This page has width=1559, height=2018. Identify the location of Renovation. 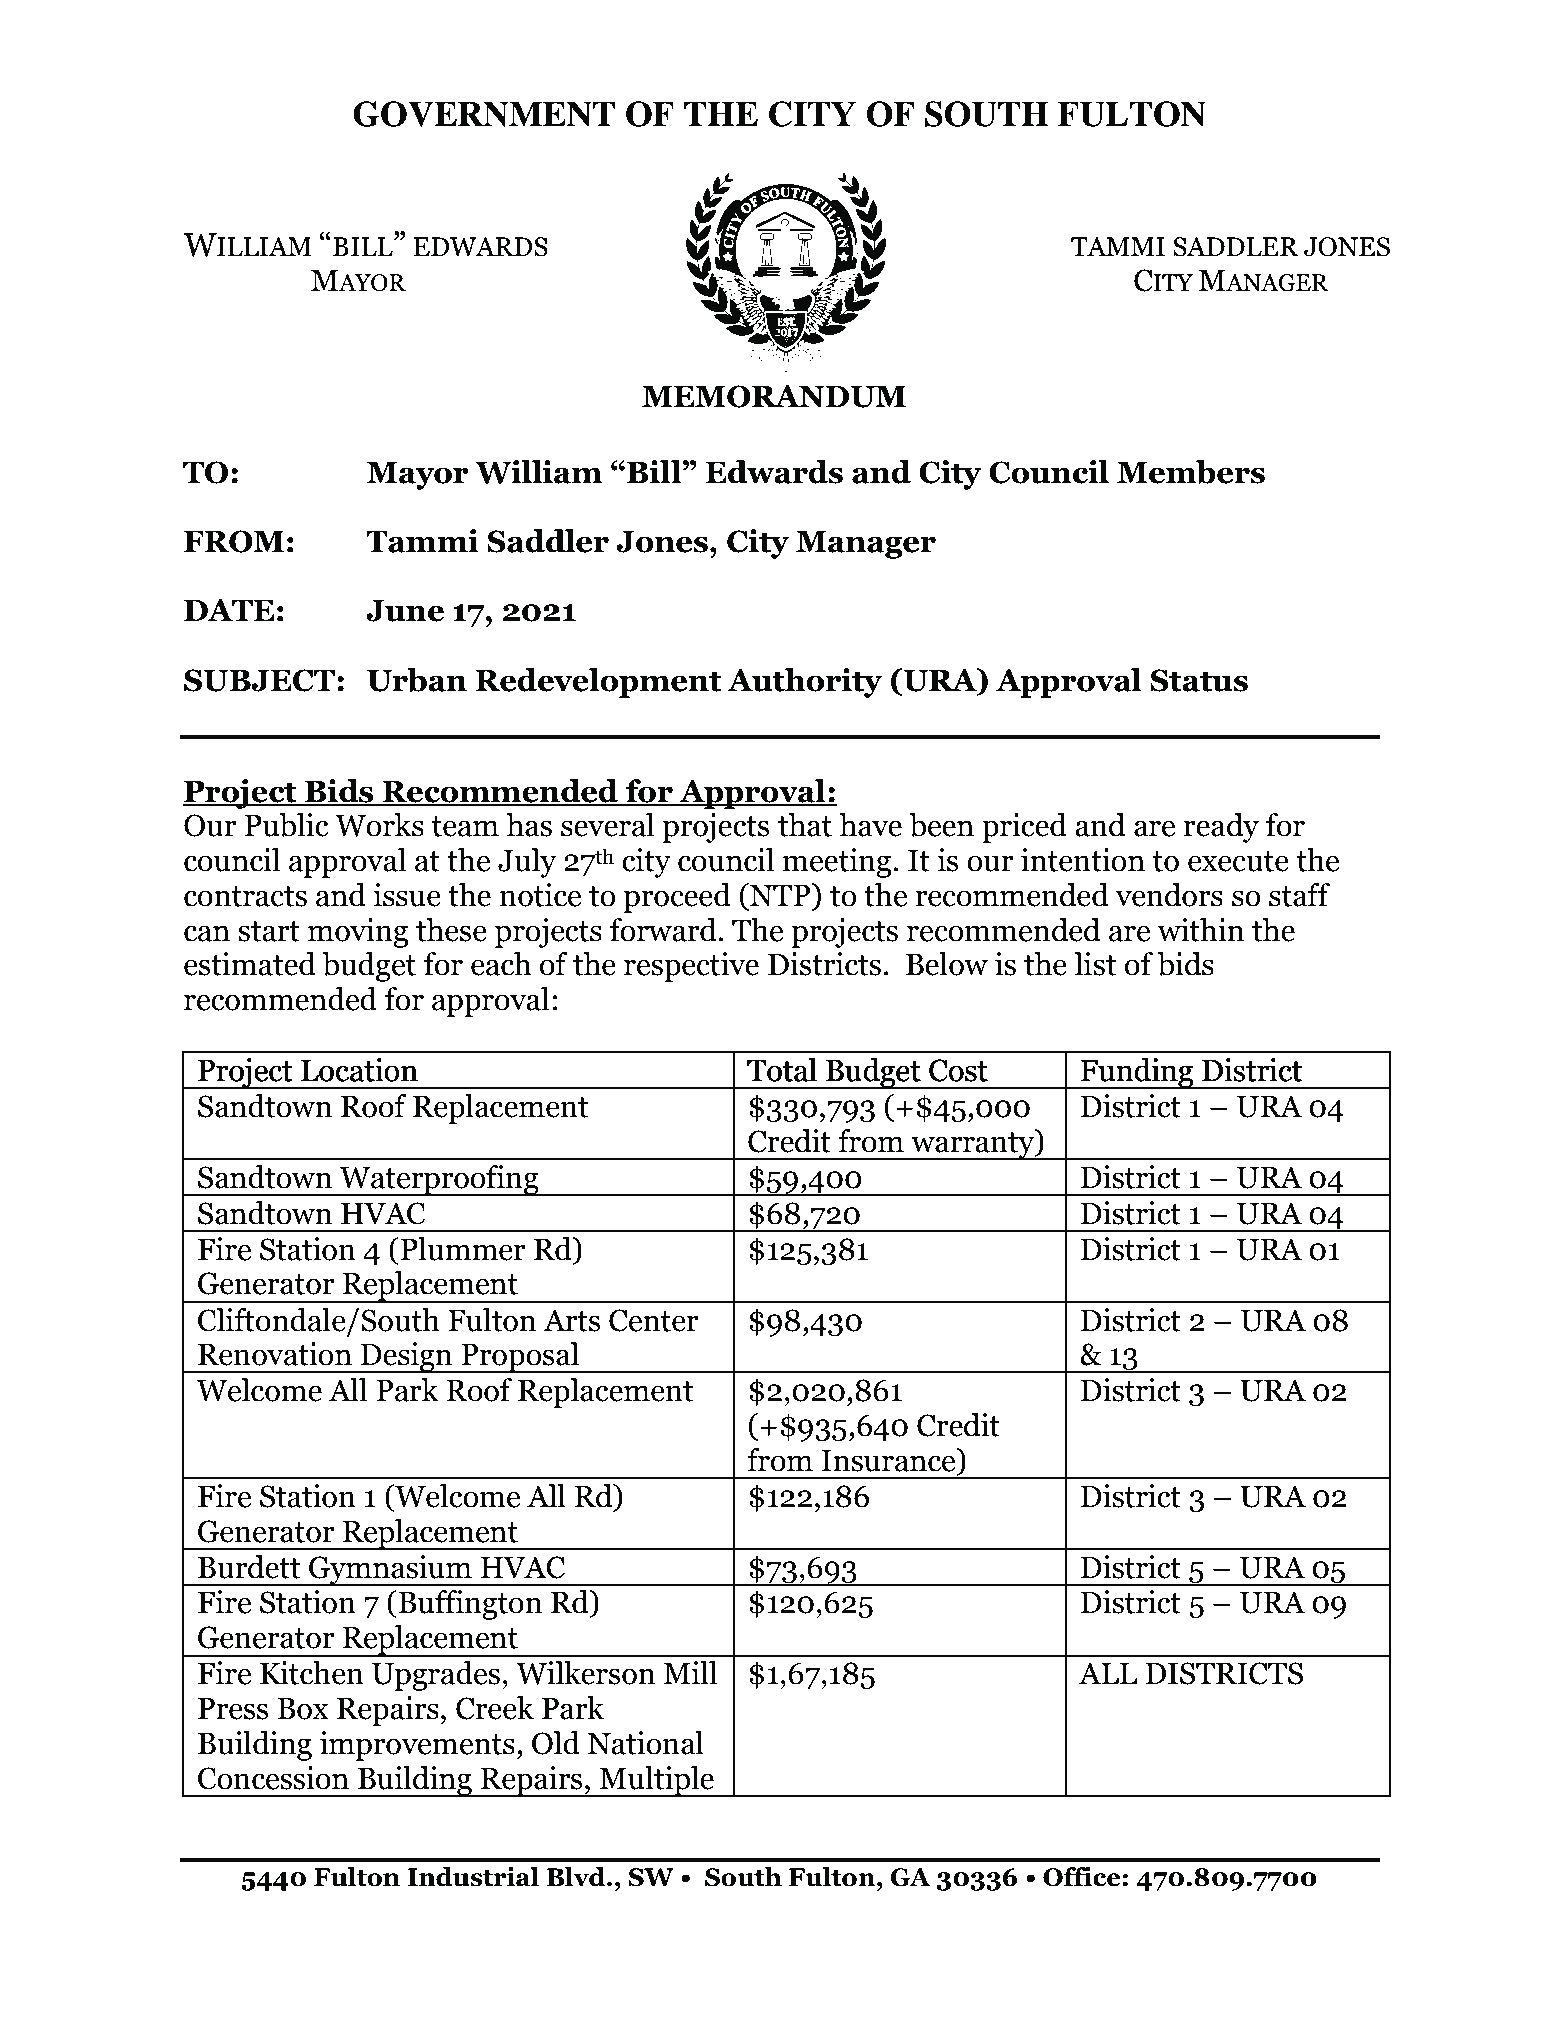
(275, 1354).
